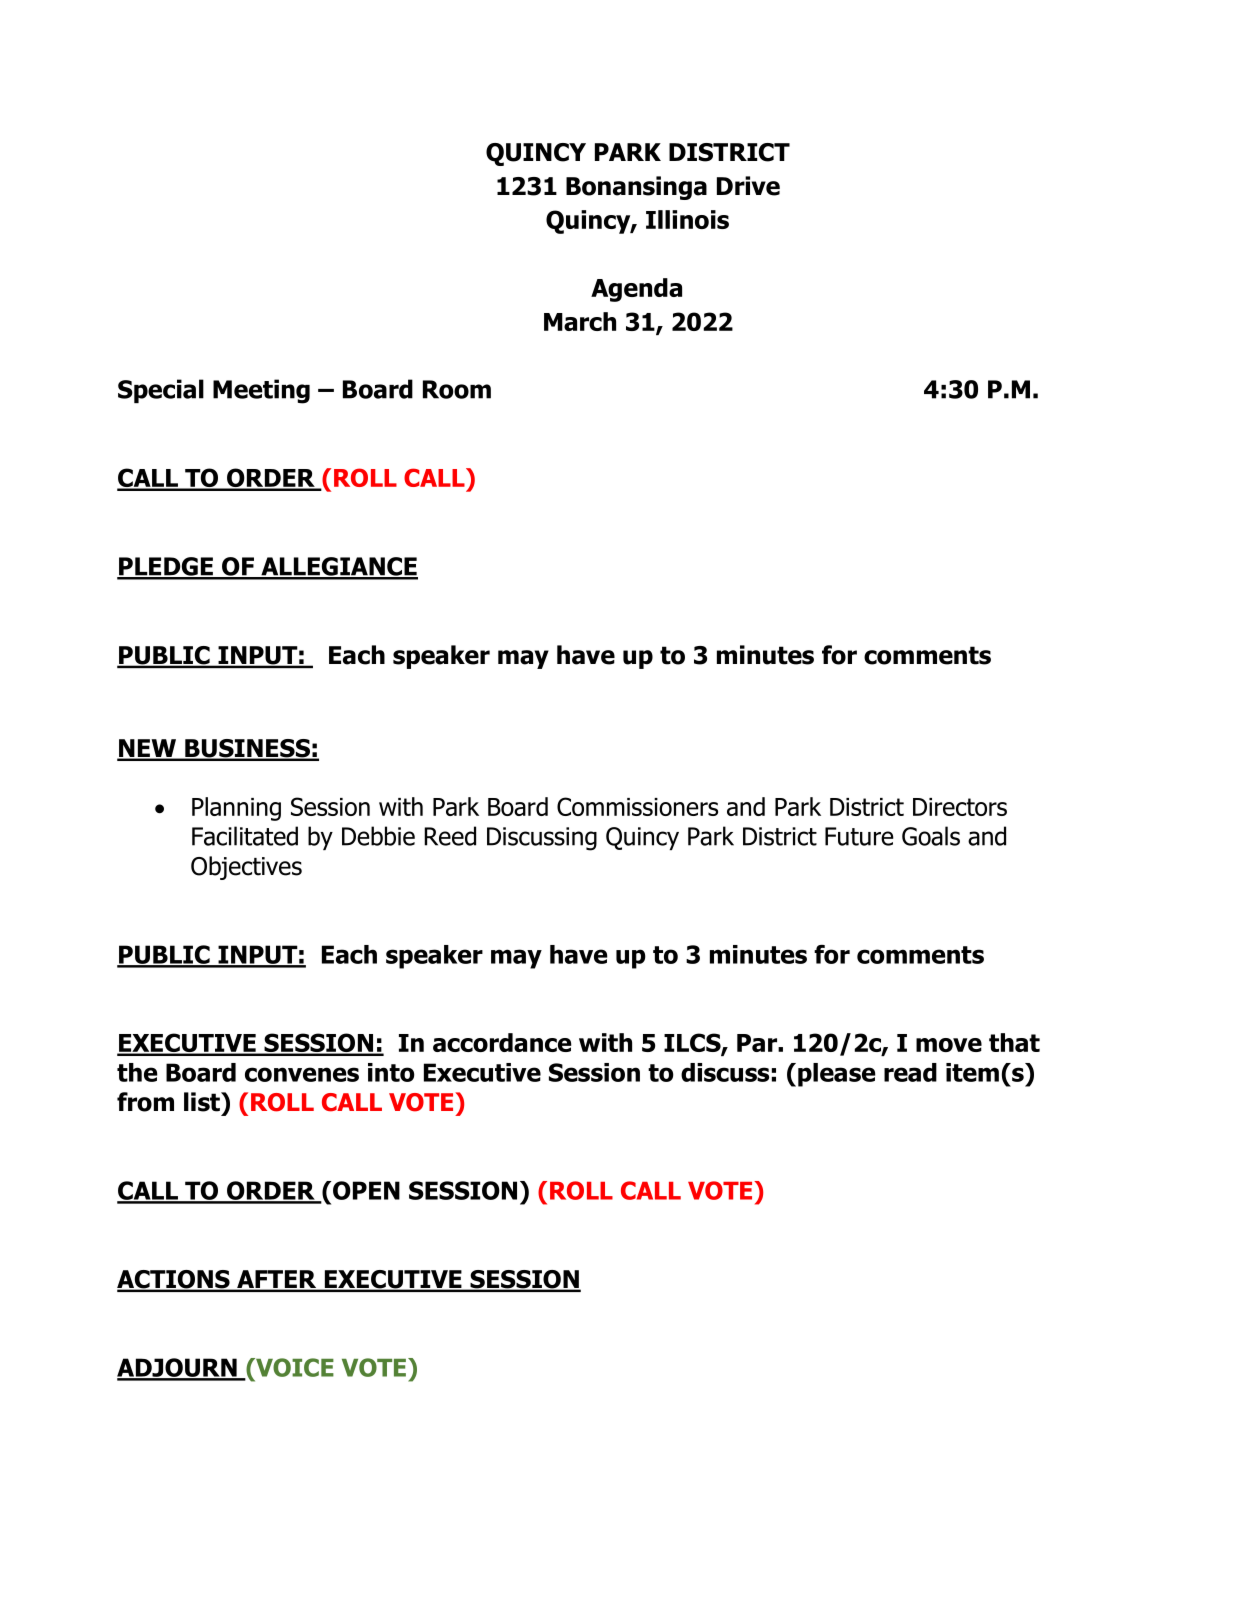  What do you see at coordinates (261, 391) in the document?
I see `Meeting` at bounding box center [261, 391].
